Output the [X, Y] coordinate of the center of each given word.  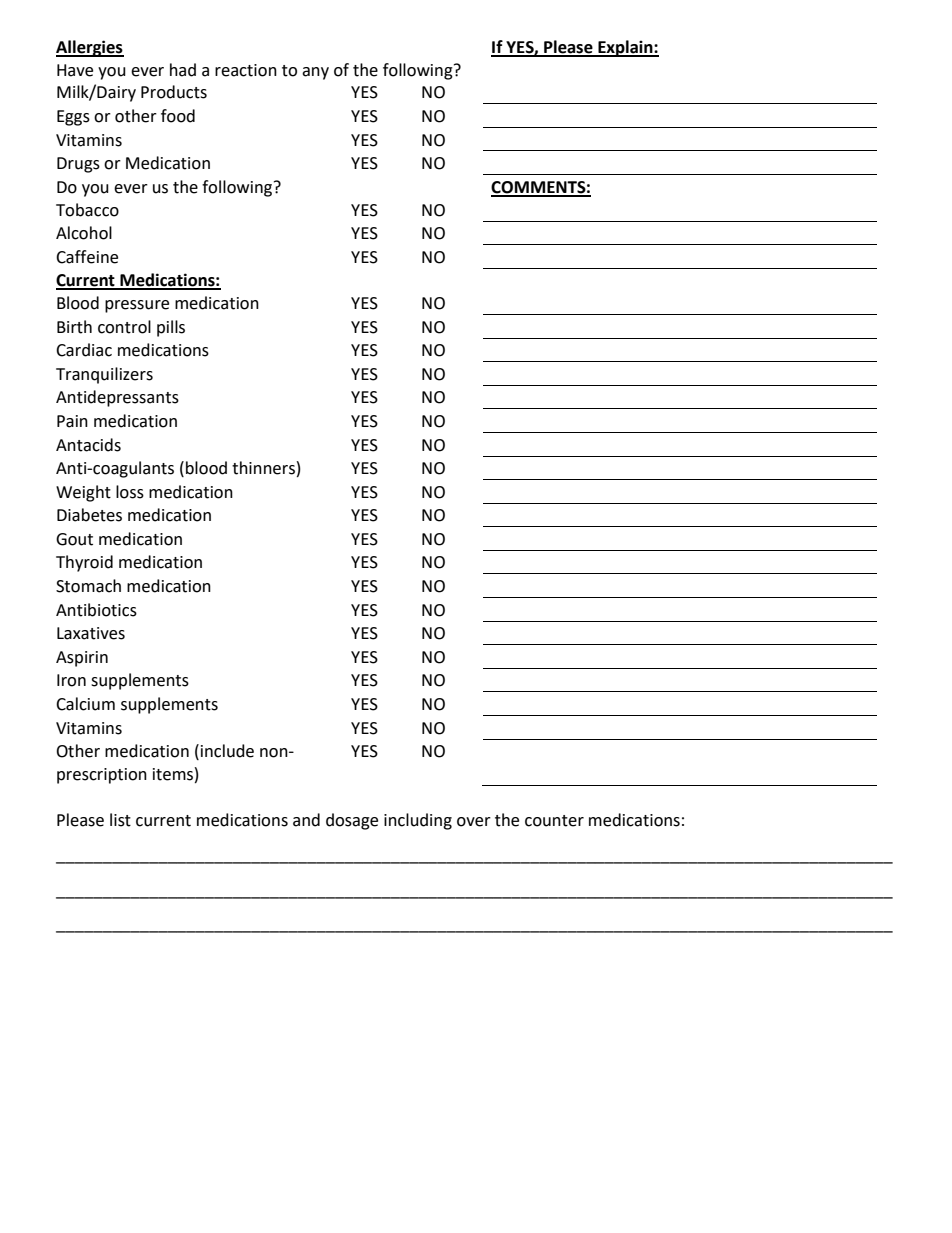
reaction [246, 70]
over [474, 822]
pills [171, 328]
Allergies [90, 48]
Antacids [88, 445]
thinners [263, 468]
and [306, 820]
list [120, 820]
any [315, 73]
